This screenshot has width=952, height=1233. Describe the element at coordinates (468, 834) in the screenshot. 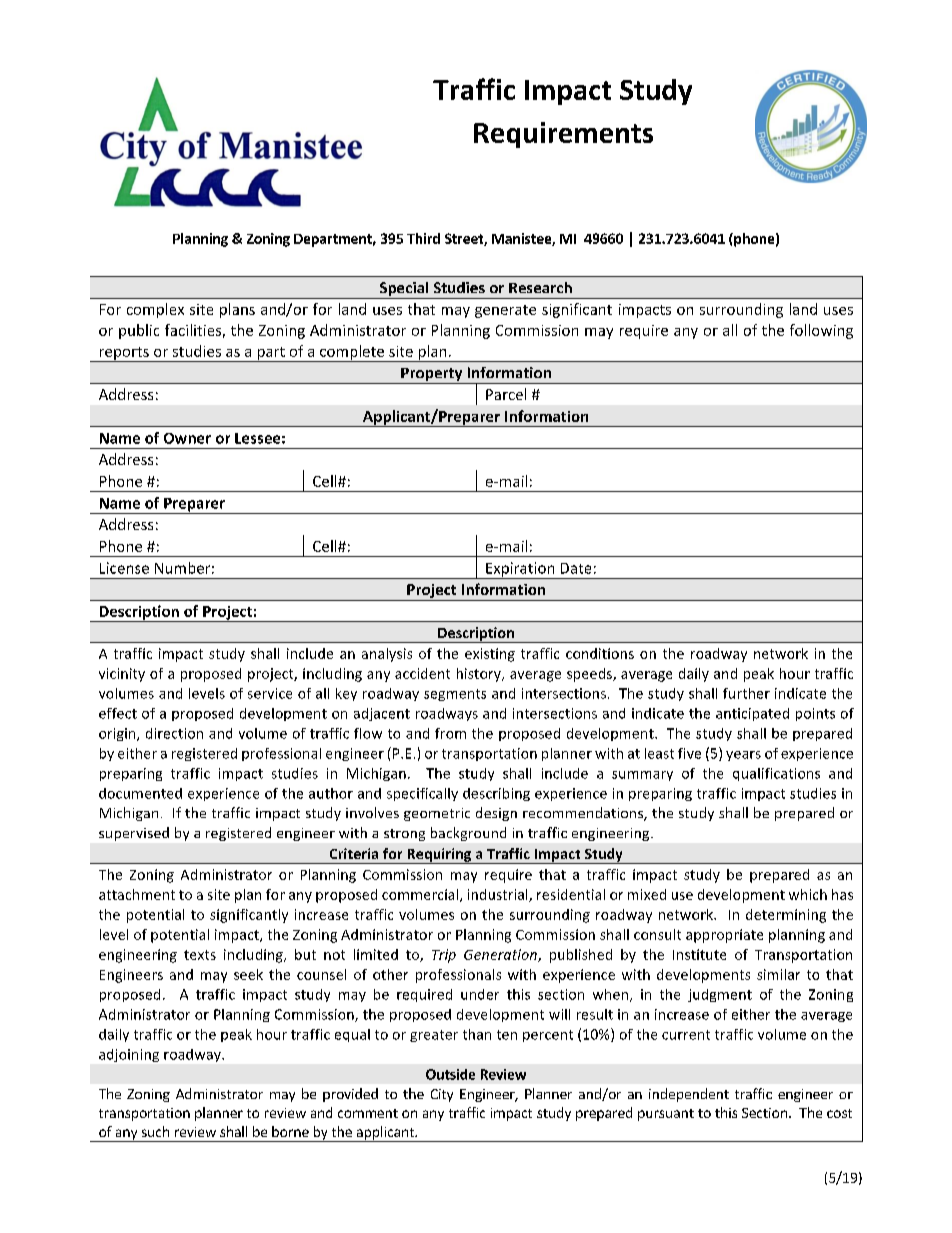

I see `background` at that location.
